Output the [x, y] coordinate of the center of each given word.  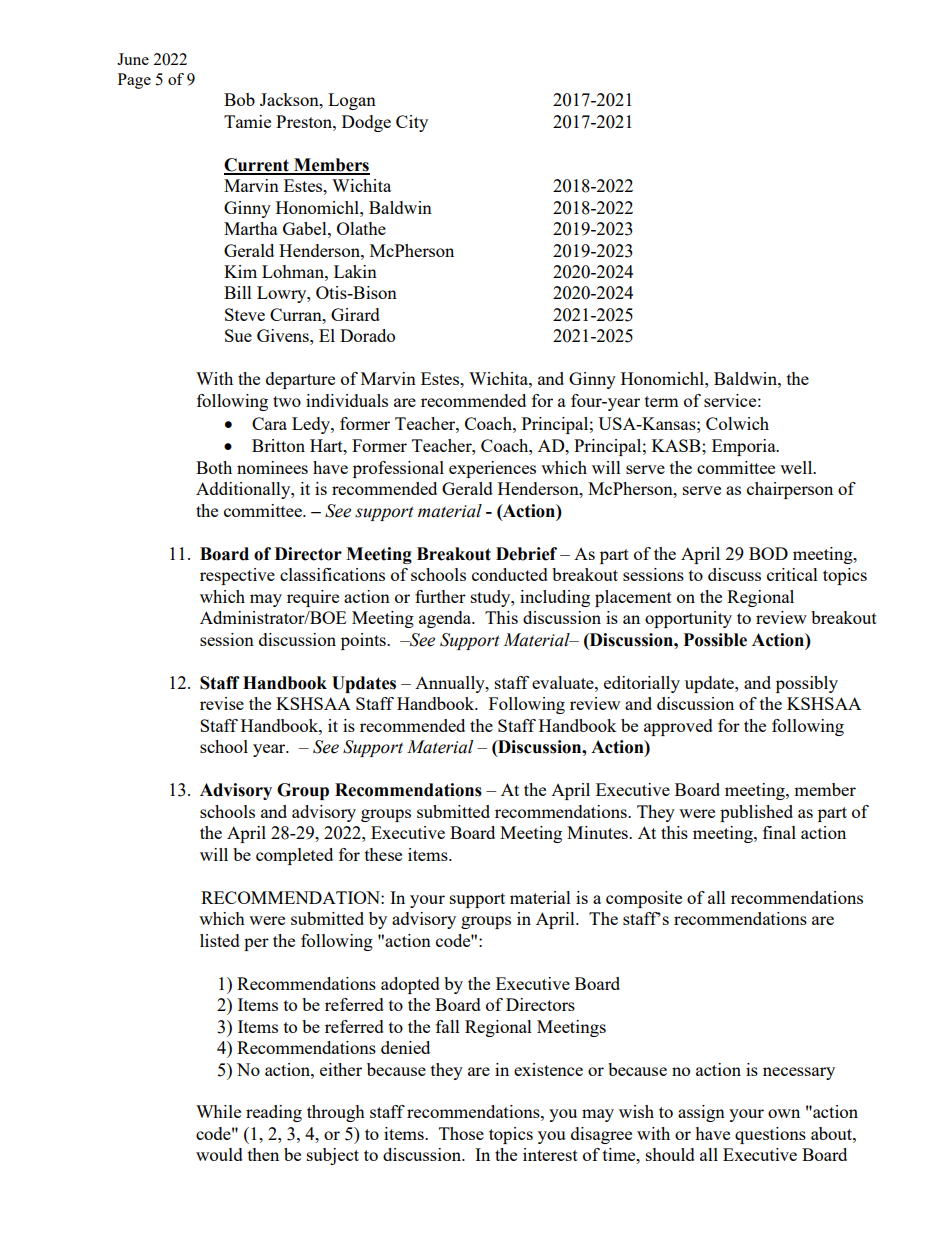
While [218, 1111]
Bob [239, 99]
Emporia [745, 447]
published [756, 813]
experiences [492, 469]
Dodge [366, 123]
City [412, 123]
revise [222, 703]
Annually [451, 684]
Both [214, 467]
